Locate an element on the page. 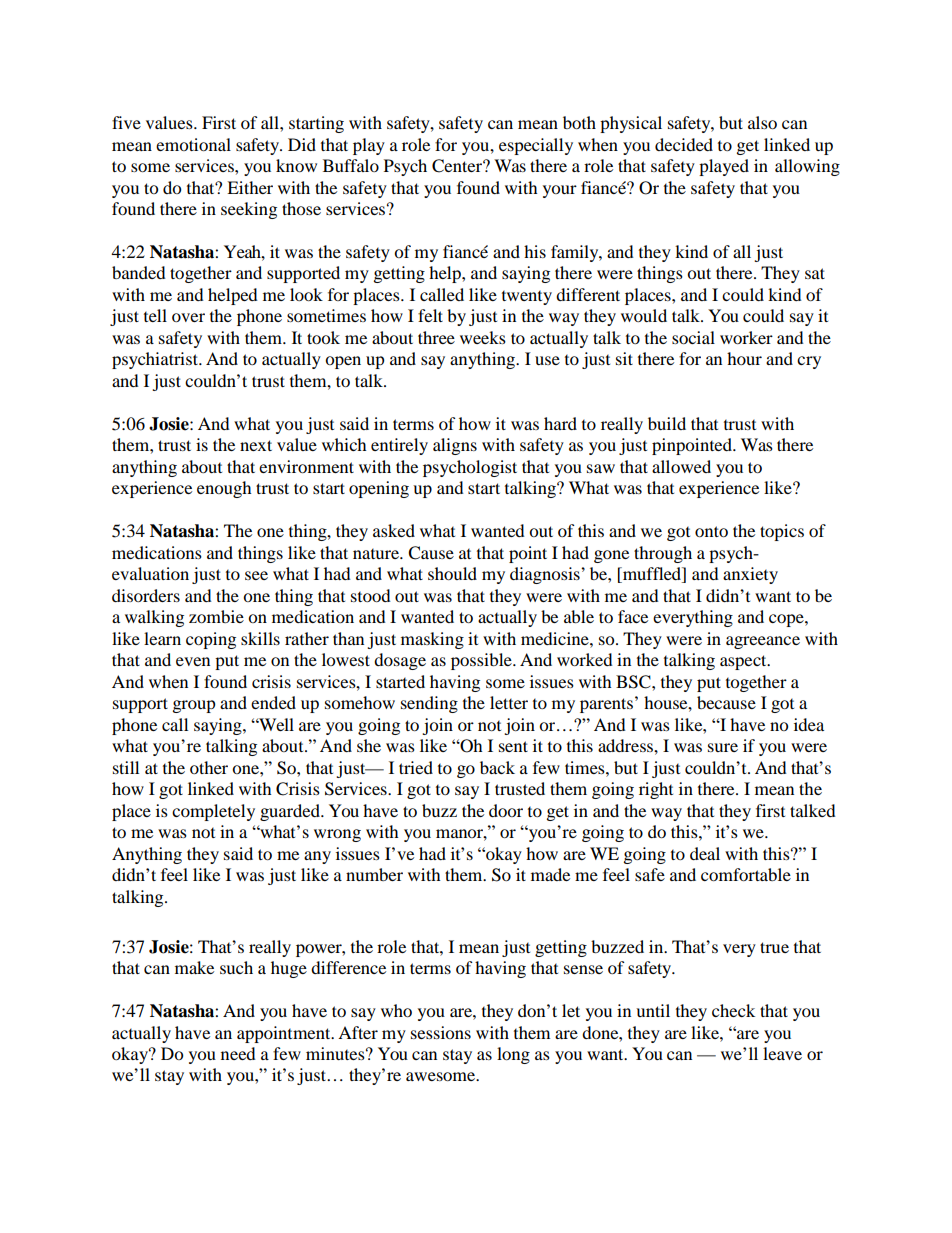 This document has width=952, height=1233. sure is located at coordinates (723, 747).
